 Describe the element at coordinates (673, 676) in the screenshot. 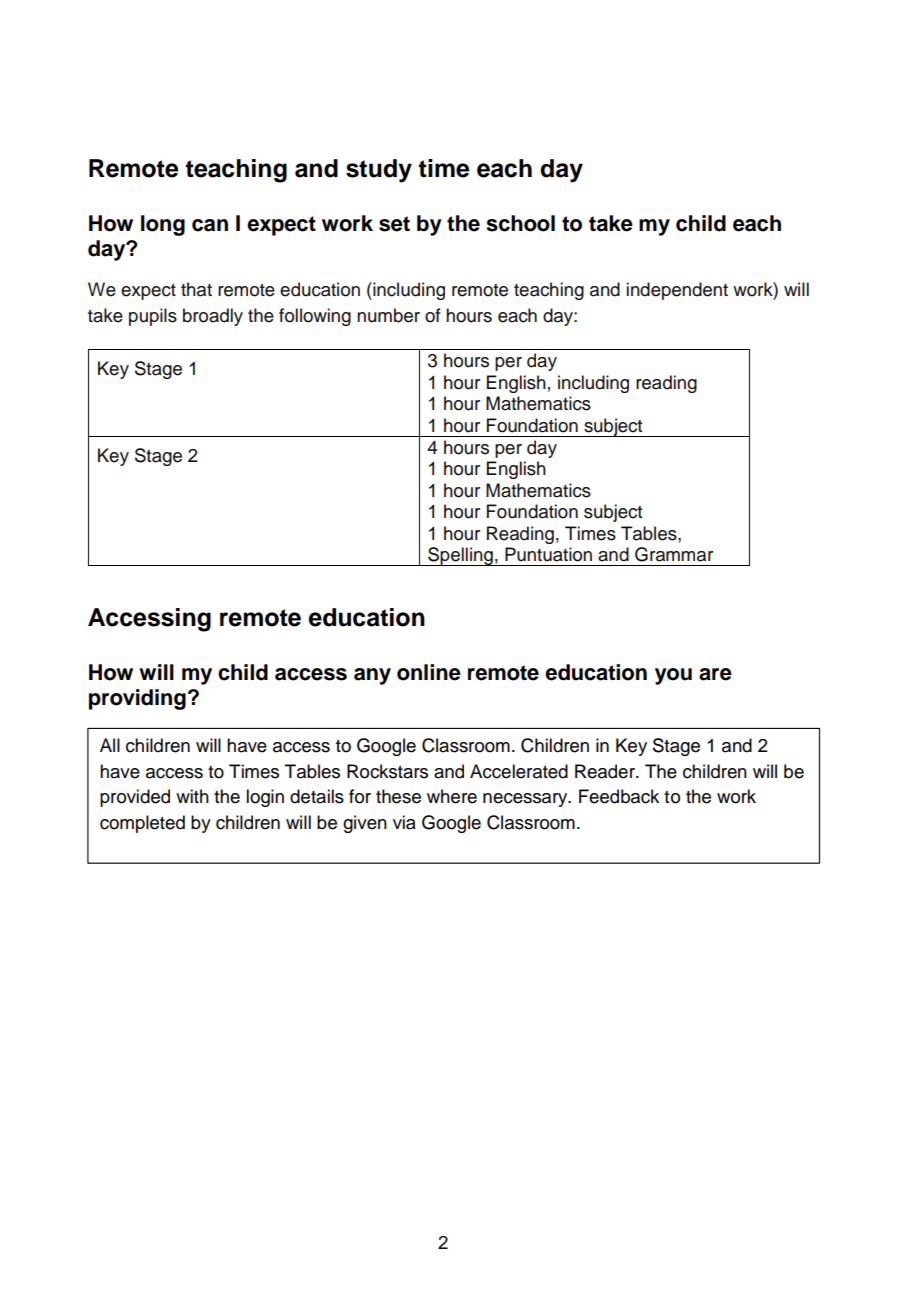

I see `you` at that location.
